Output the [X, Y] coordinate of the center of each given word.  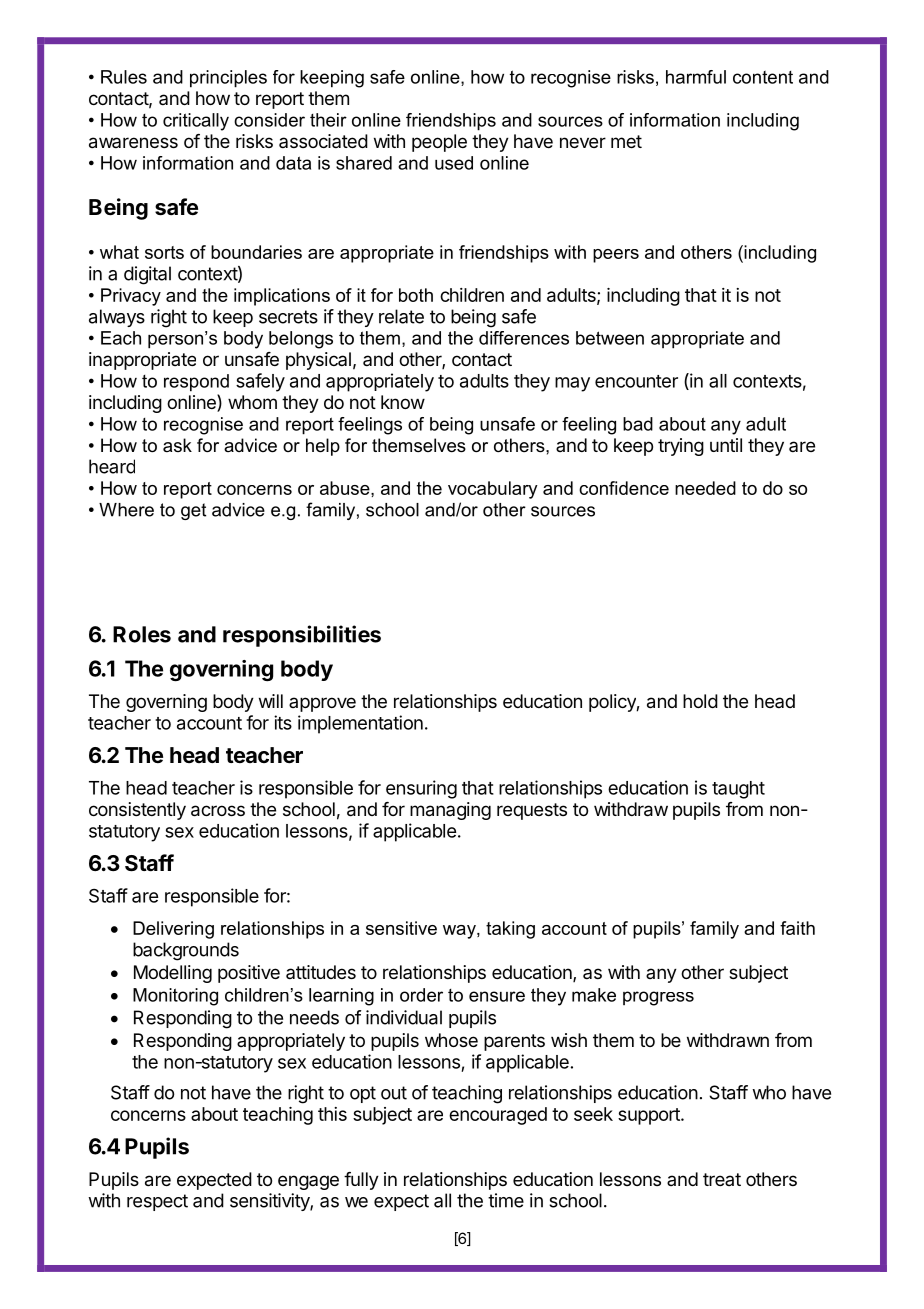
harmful [696, 77]
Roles [142, 634]
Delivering [173, 930]
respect [157, 1202]
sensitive [401, 928]
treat [722, 1179]
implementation [360, 724]
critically [196, 122]
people [439, 143]
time [506, 1200]
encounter [636, 381]
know [403, 402]
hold [700, 701]
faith [797, 928]
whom [252, 402]
